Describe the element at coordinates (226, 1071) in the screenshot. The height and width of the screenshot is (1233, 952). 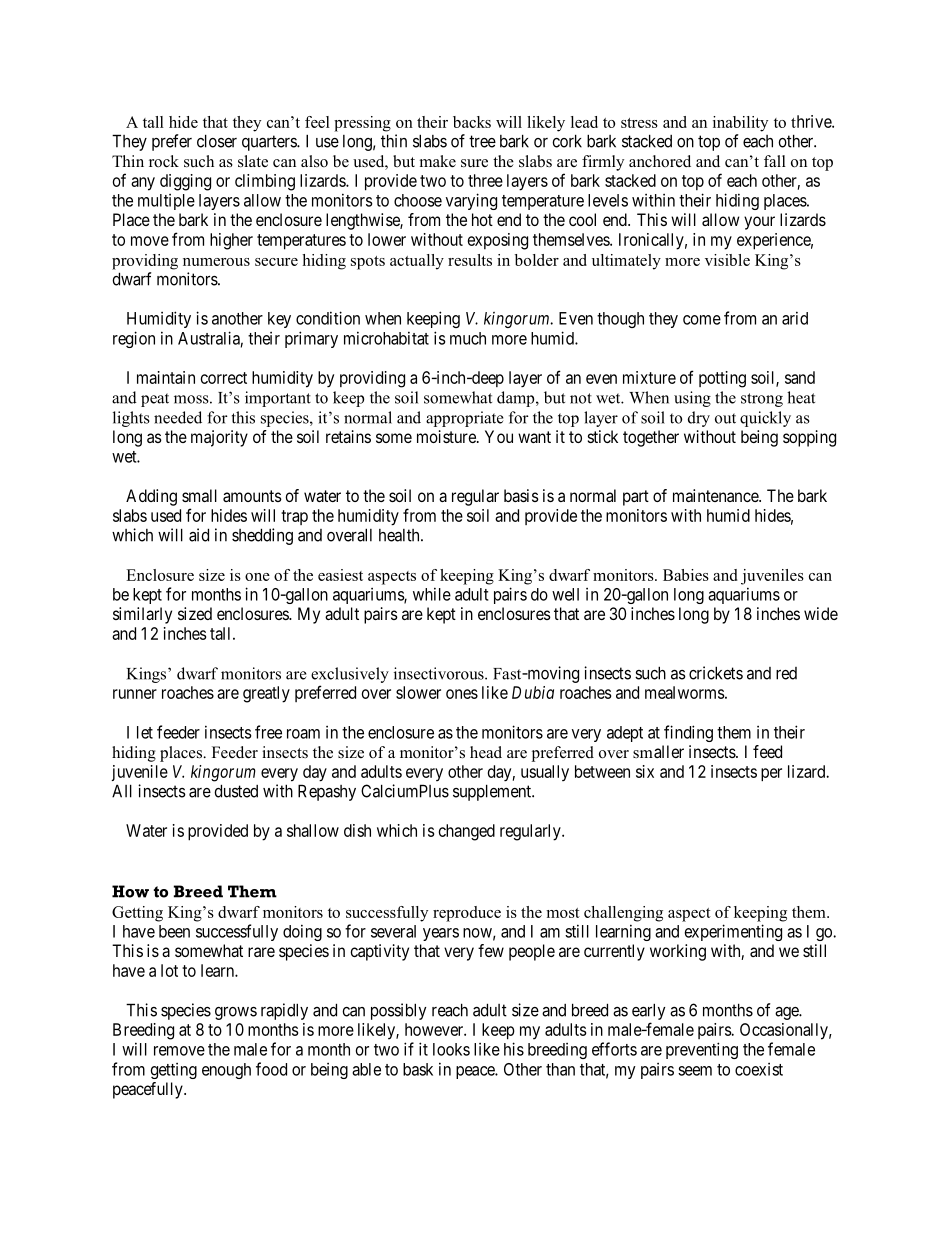
I see `enough` at that location.
